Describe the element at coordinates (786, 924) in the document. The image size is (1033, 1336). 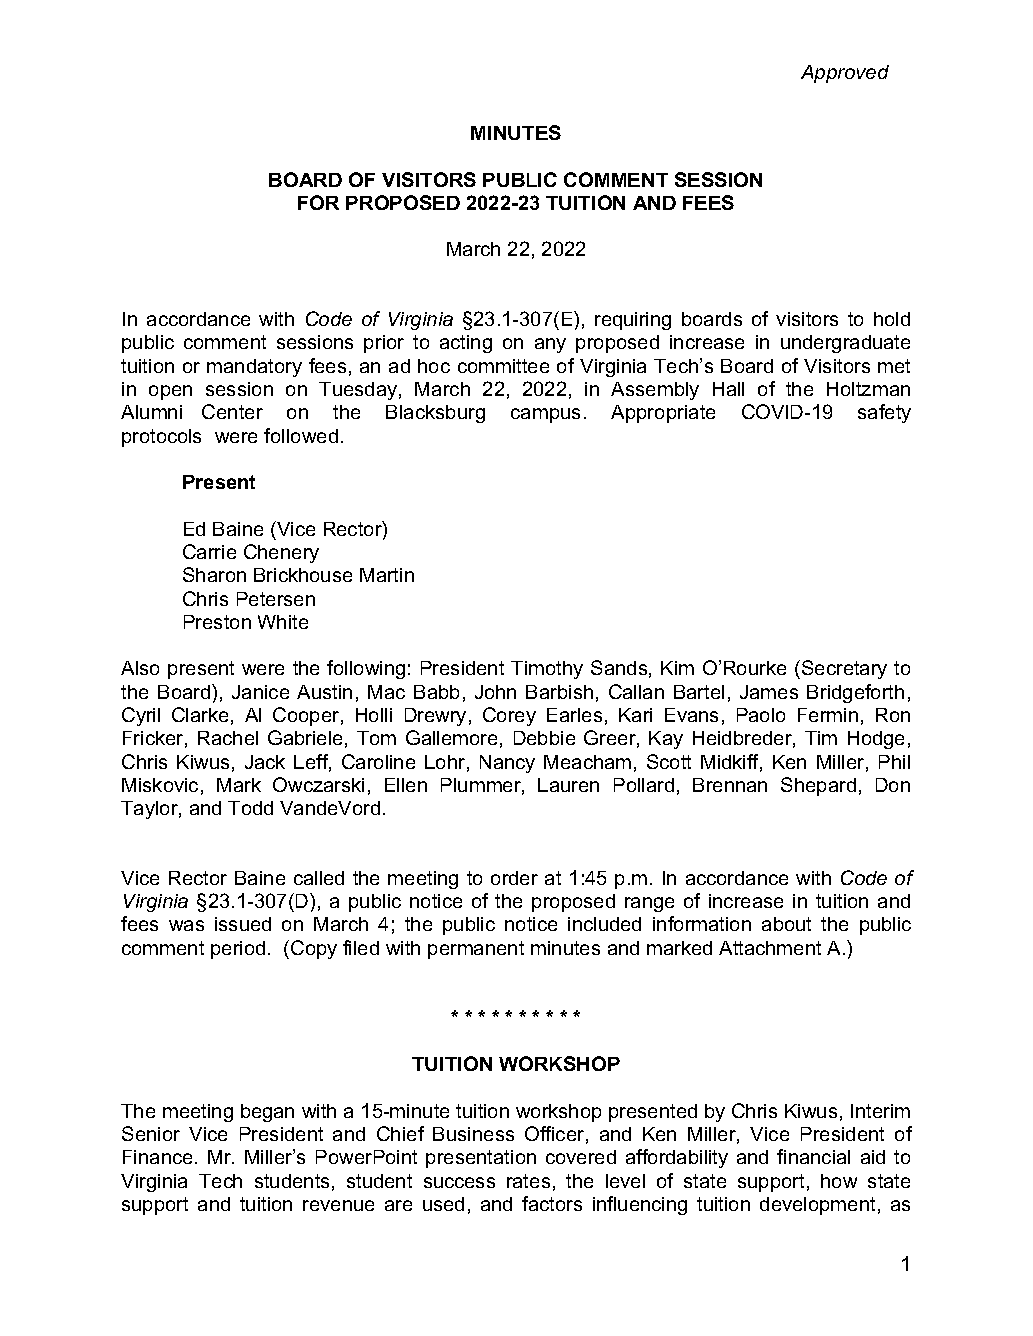
I see `about` at that location.
